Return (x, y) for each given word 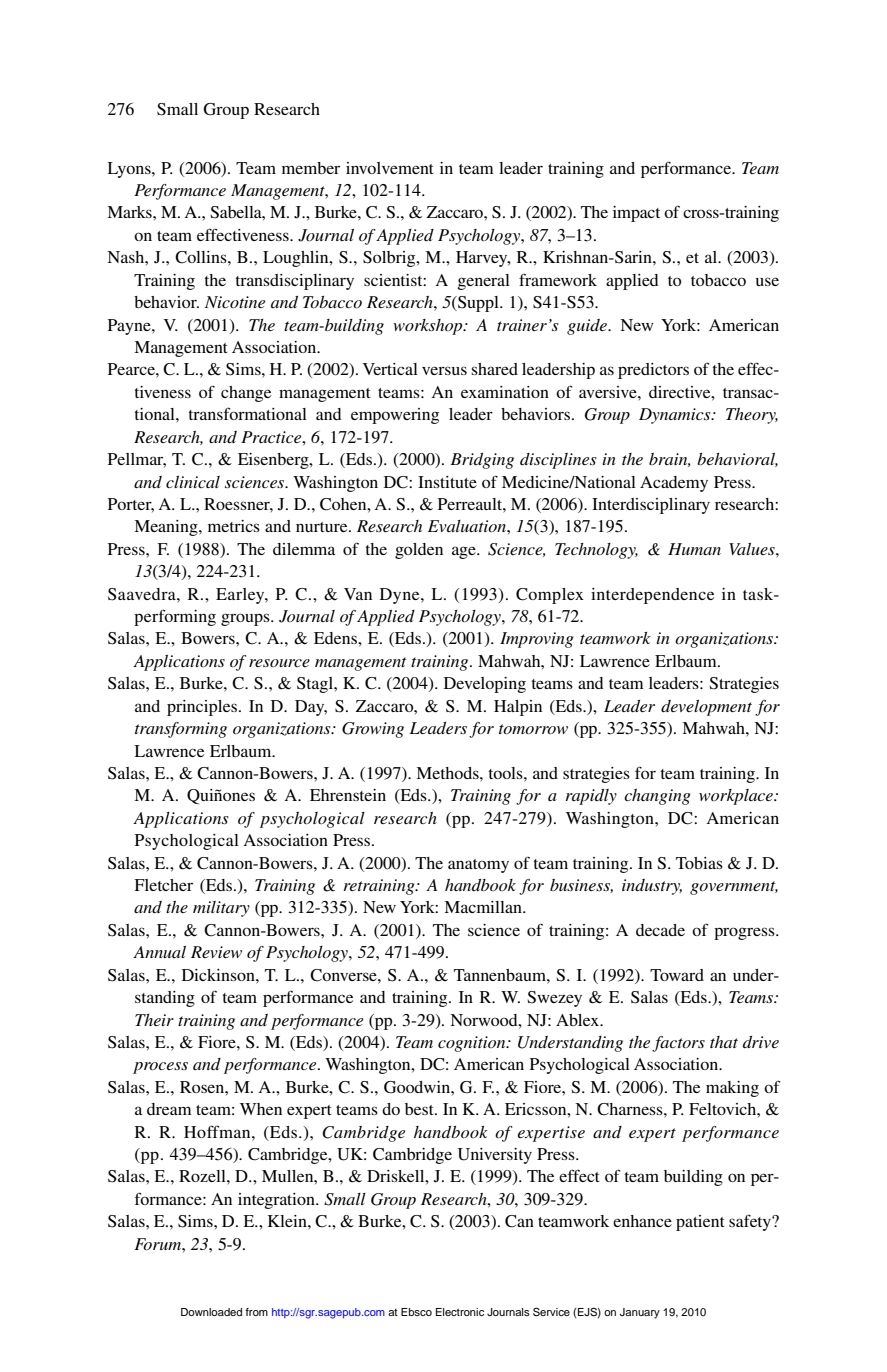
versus (444, 370)
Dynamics (676, 416)
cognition (473, 1044)
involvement (390, 168)
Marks (130, 212)
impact (636, 214)
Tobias (699, 863)
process (160, 1068)
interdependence (652, 596)
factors (678, 1044)
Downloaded (211, 1312)
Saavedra (143, 594)
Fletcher (163, 885)
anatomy (478, 866)
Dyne (401, 596)
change (246, 394)
